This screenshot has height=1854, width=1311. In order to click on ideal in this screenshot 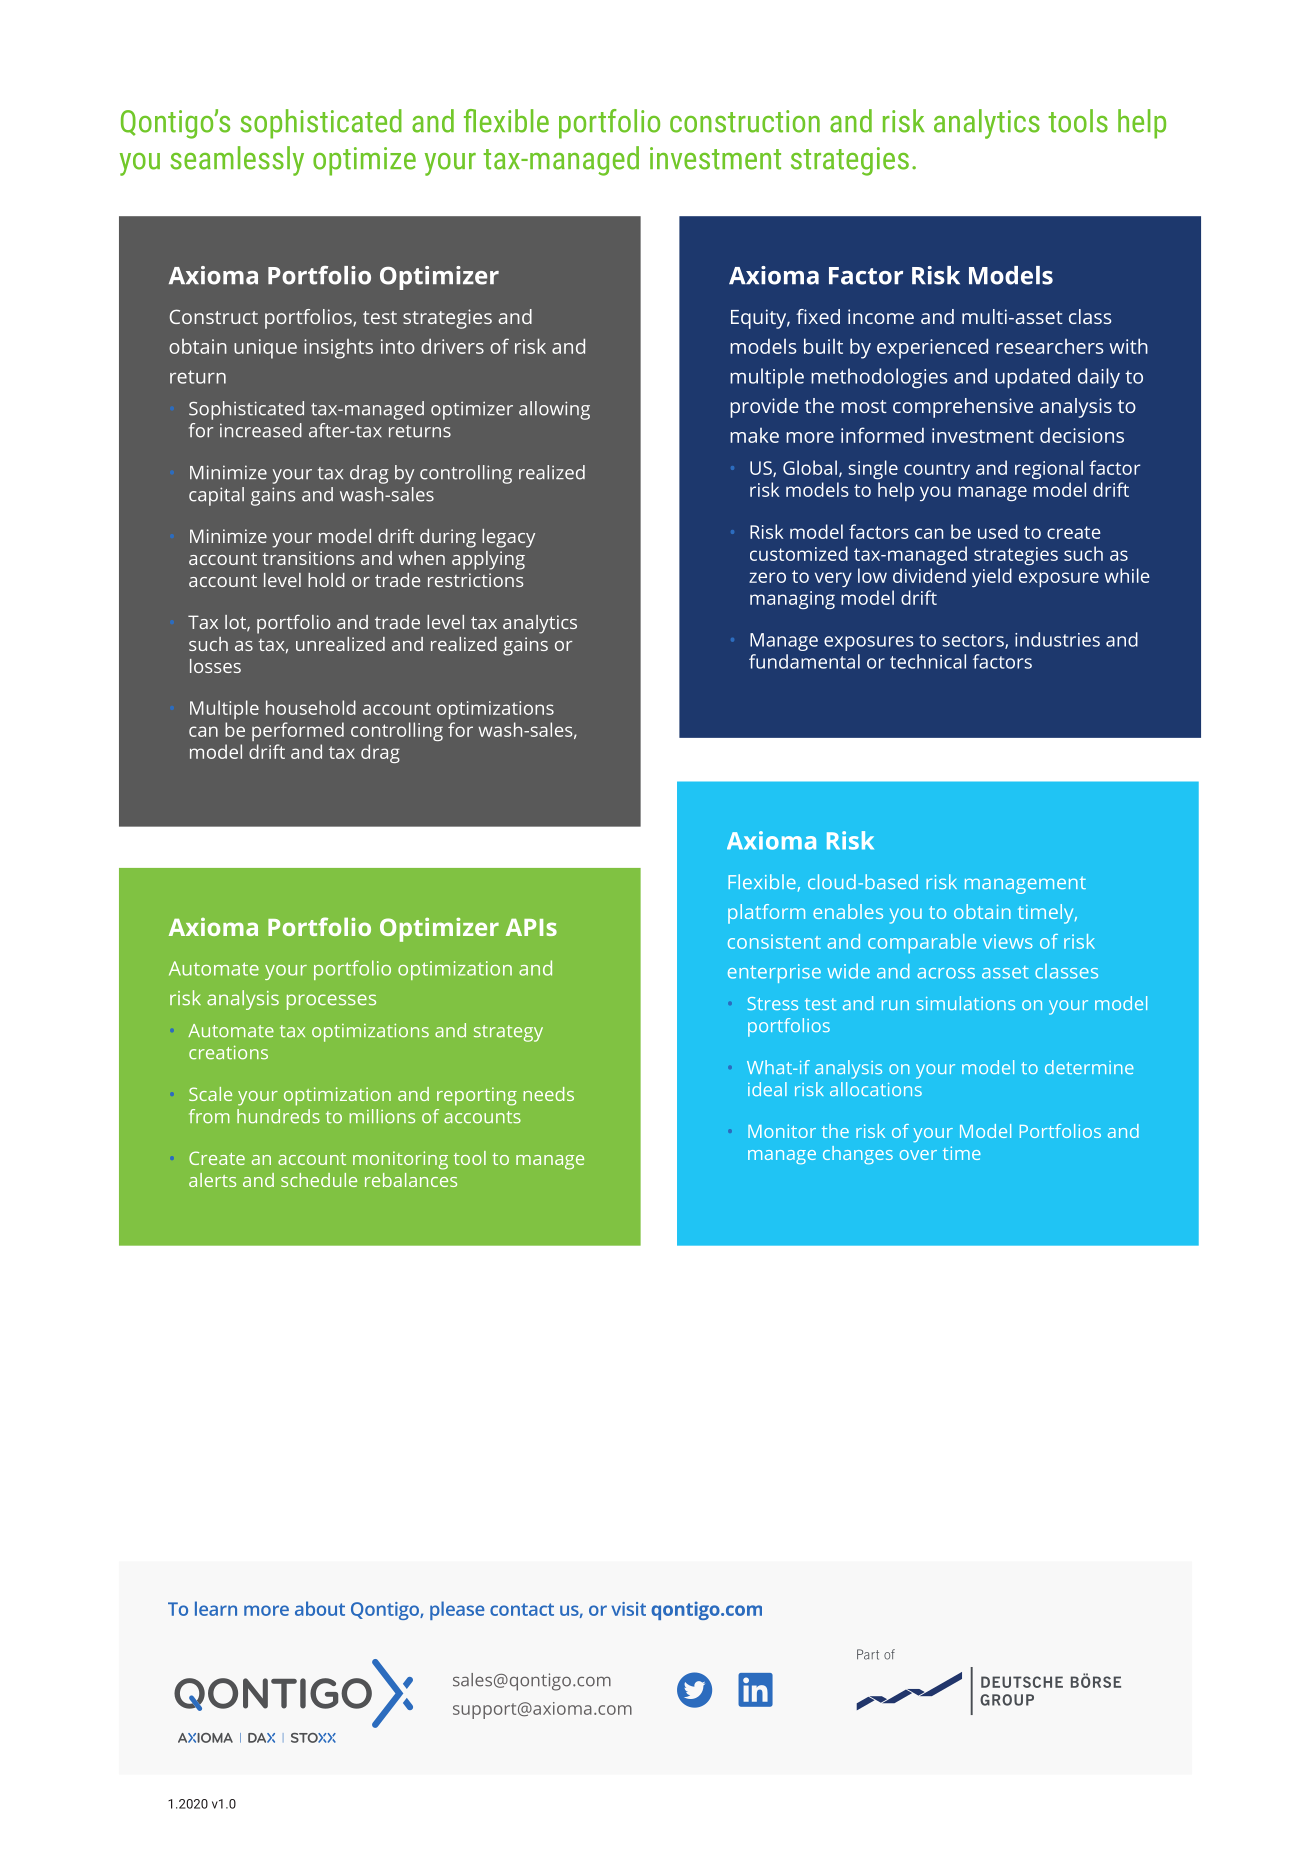, I will do `click(767, 1089)`.
